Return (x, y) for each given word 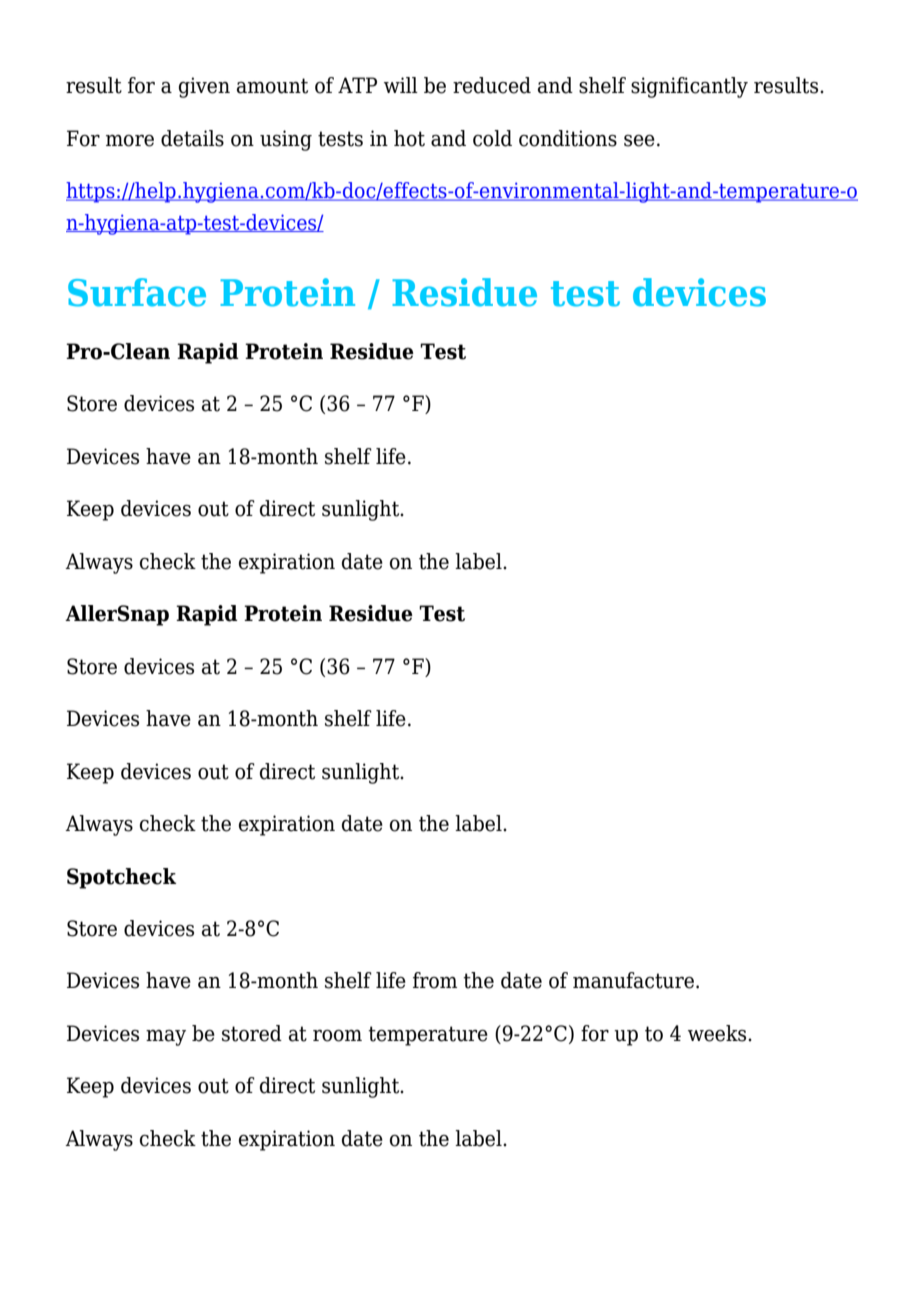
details (192, 138)
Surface (137, 292)
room (337, 1036)
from (435, 980)
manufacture (633, 980)
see (639, 141)
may (166, 1038)
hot (409, 138)
